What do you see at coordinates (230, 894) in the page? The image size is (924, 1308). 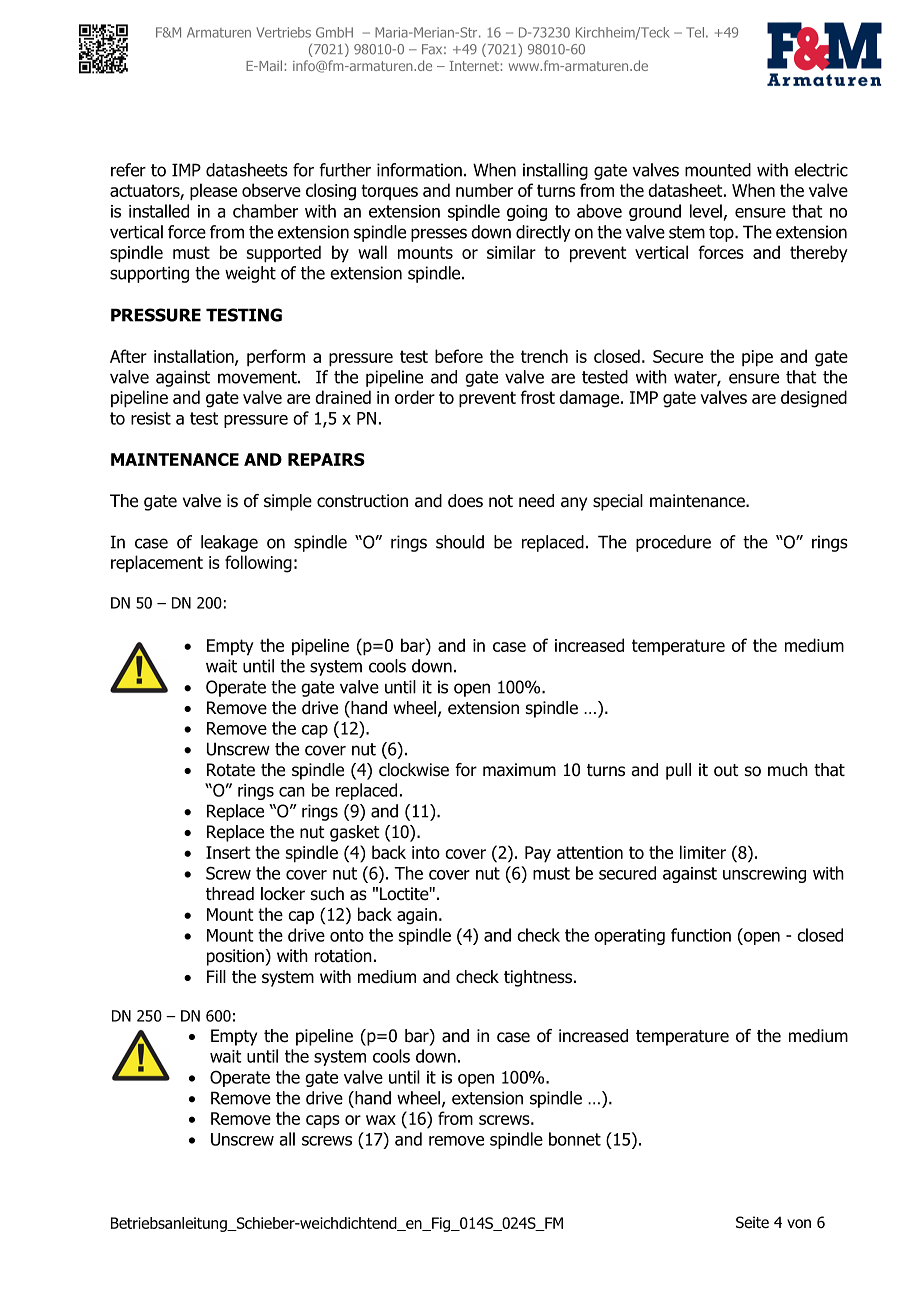 I see `thread` at bounding box center [230, 894].
